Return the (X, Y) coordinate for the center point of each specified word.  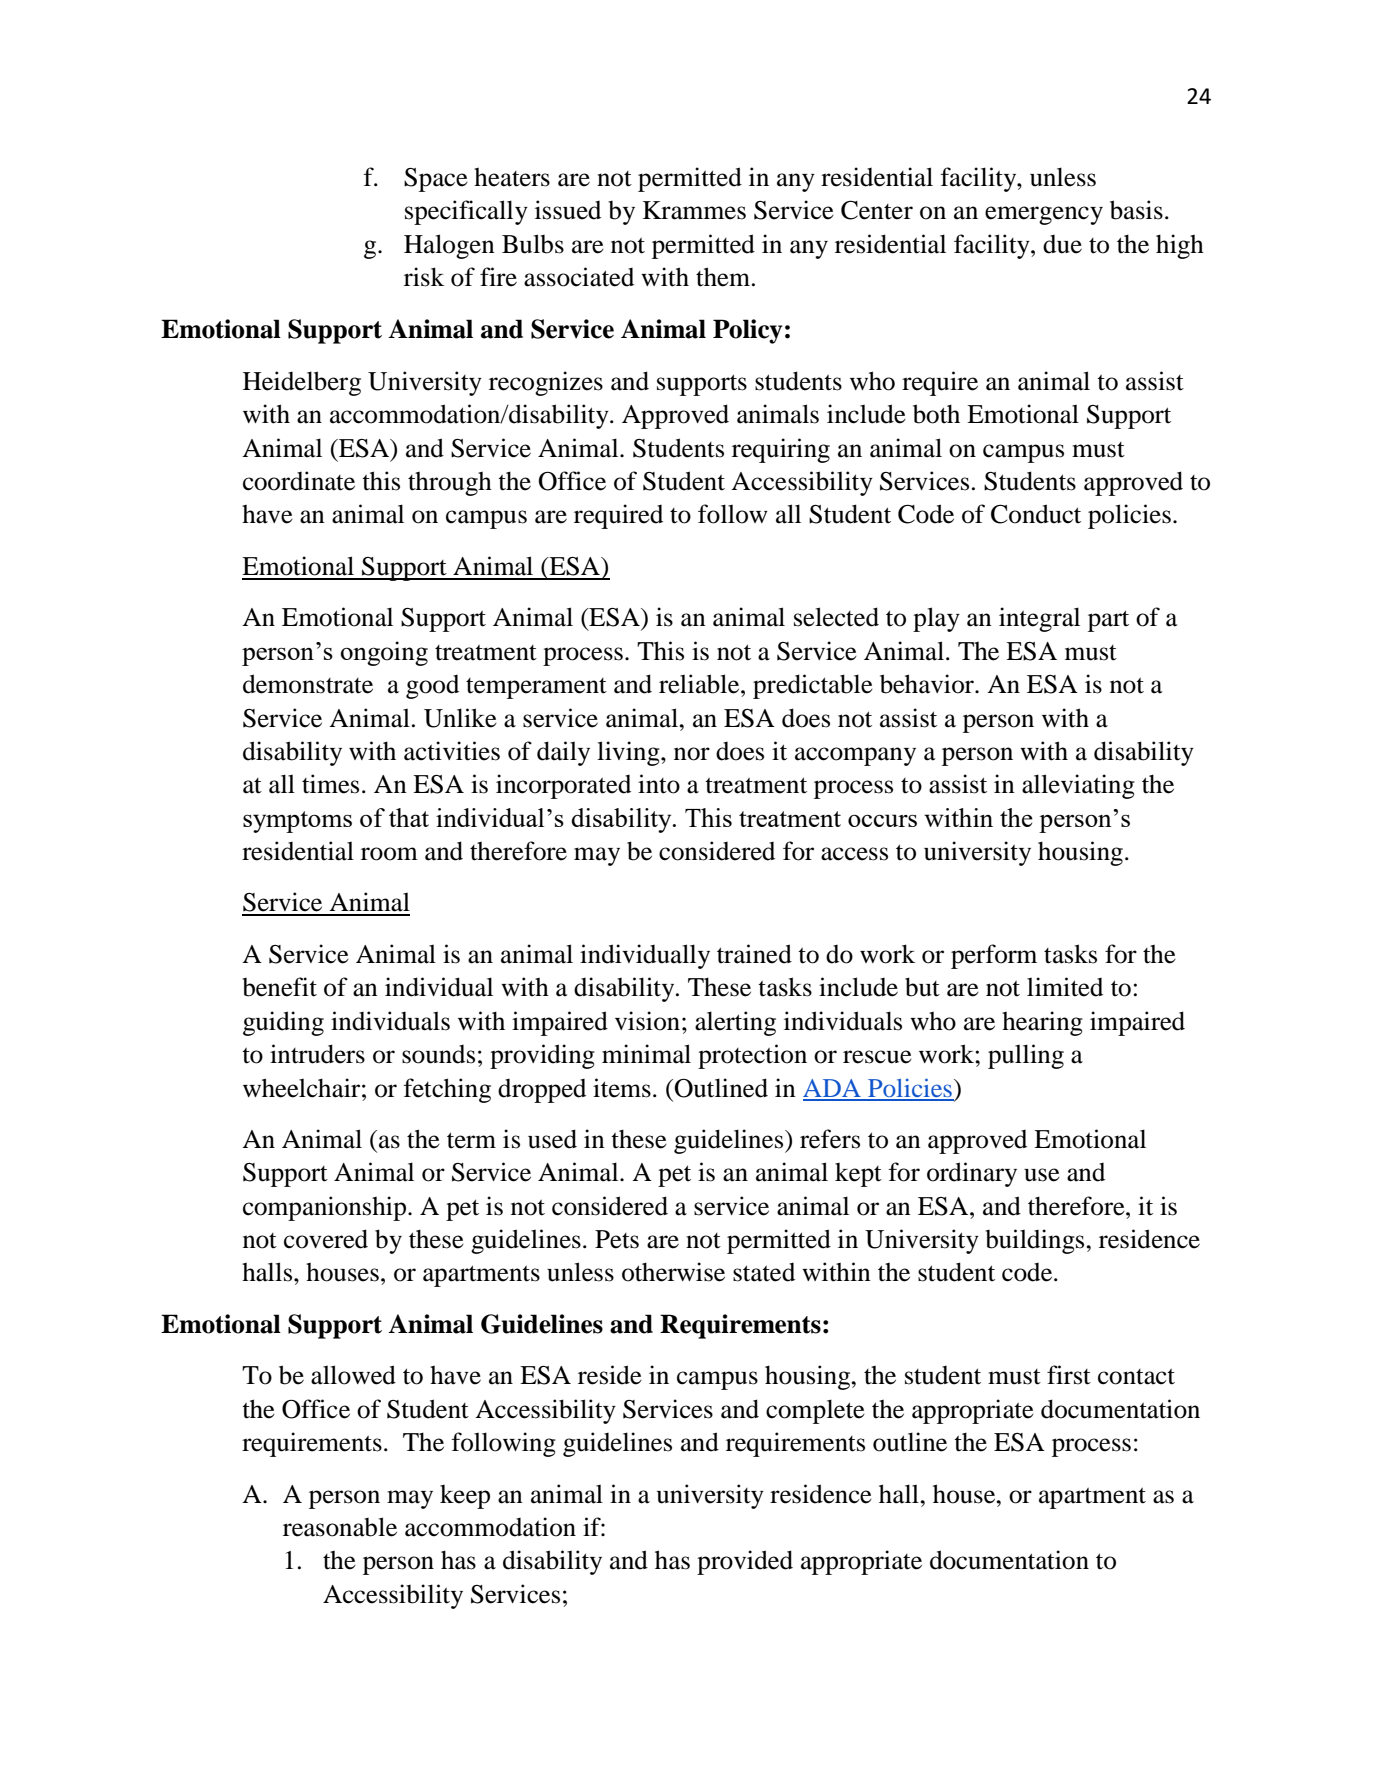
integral (1039, 619)
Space (436, 180)
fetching (447, 1090)
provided (745, 1562)
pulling (1026, 1056)
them (723, 277)
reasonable (340, 1527)
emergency (1044, 215)
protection (752, 1056)
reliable (700, 684)
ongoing (384, 653)
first (1069, 1375)
